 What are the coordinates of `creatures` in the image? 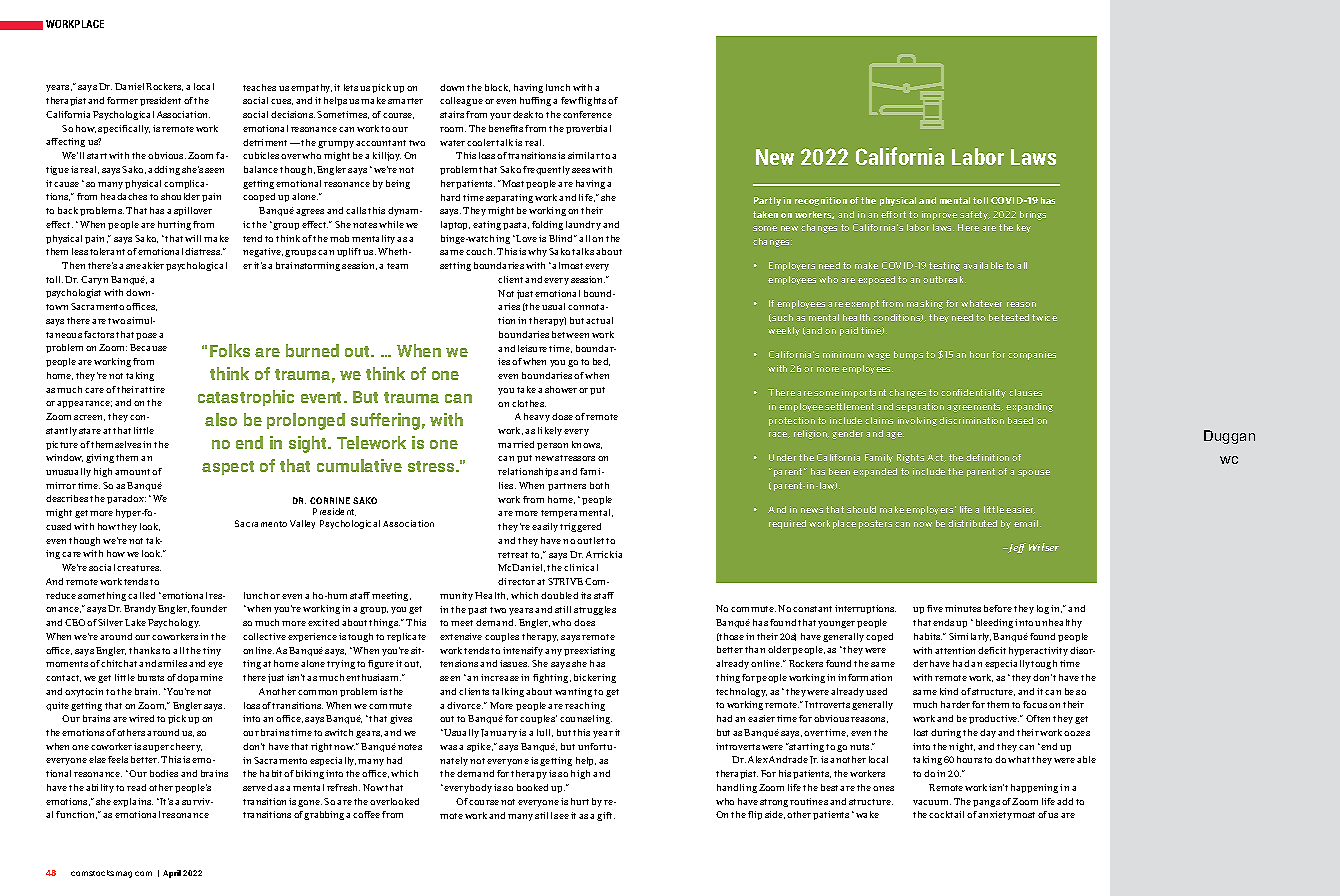 It's located at (139, 568).
